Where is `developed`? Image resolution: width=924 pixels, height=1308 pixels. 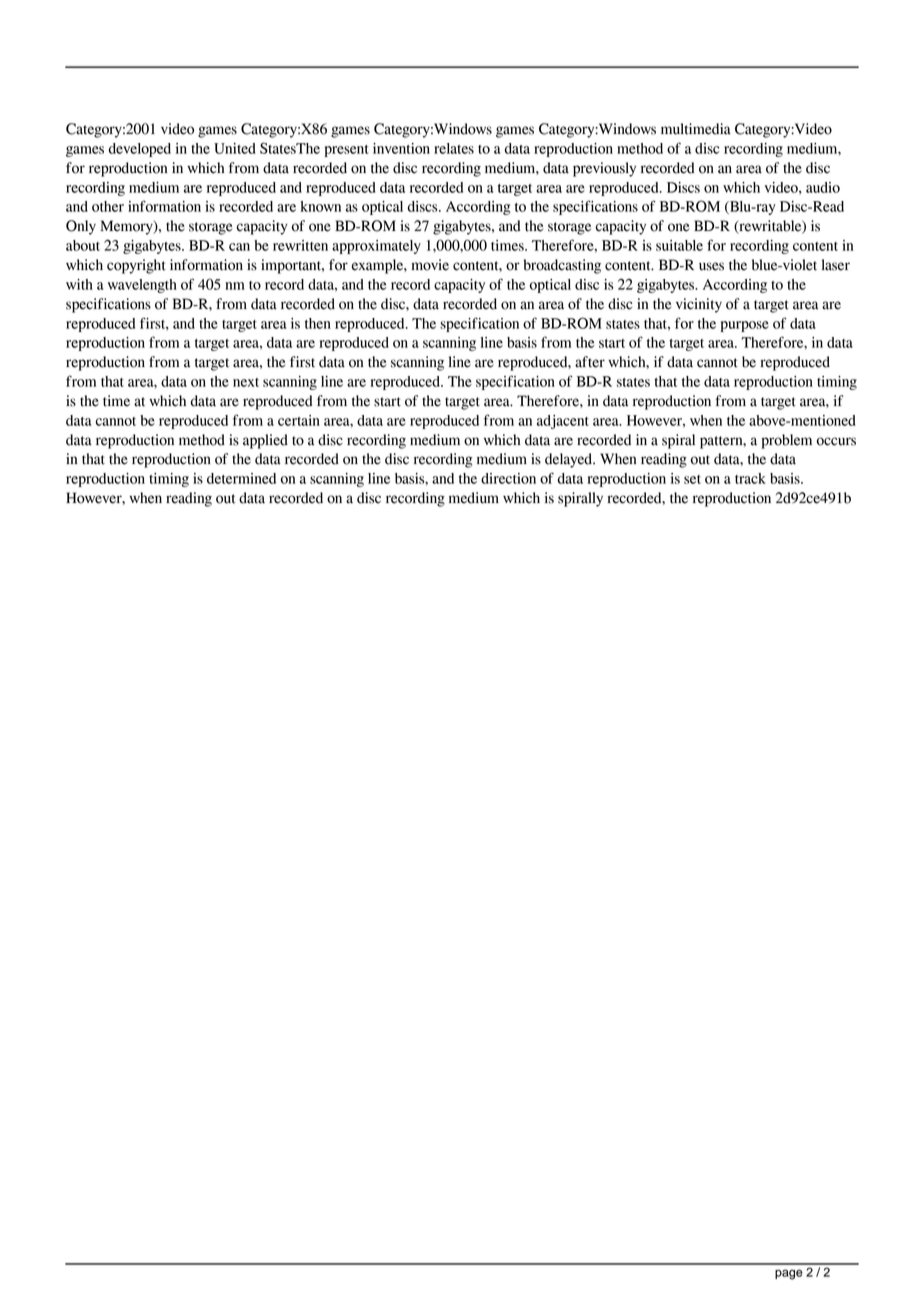 developed is located at coordinates (140, 150).
